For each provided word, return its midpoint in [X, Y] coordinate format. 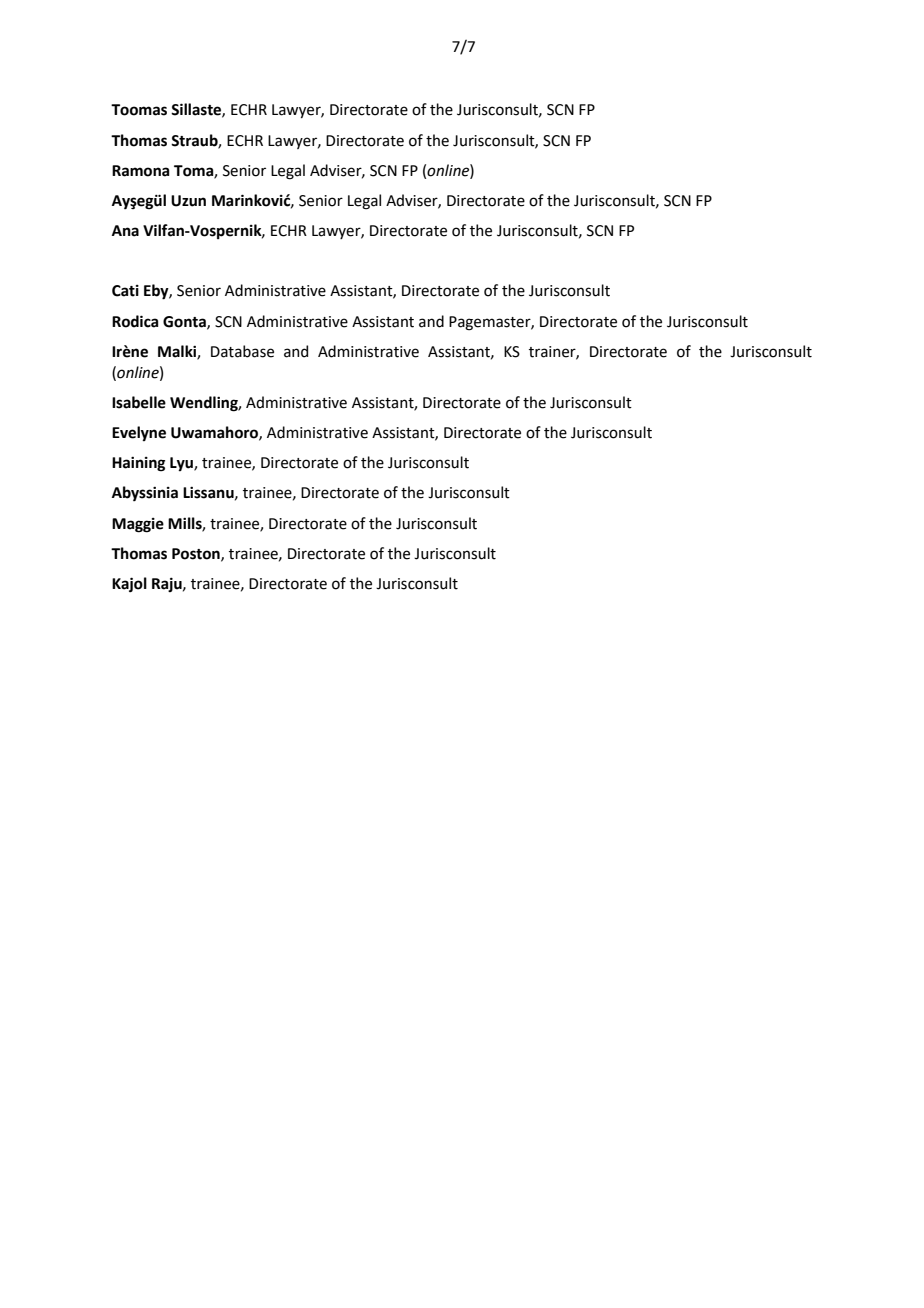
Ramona [140, 171]
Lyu [182, 464]
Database [242, 351]
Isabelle [139, 402]
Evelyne [139, 433]
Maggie [138, 525]
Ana [125, 231]
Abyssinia [145, 493]
